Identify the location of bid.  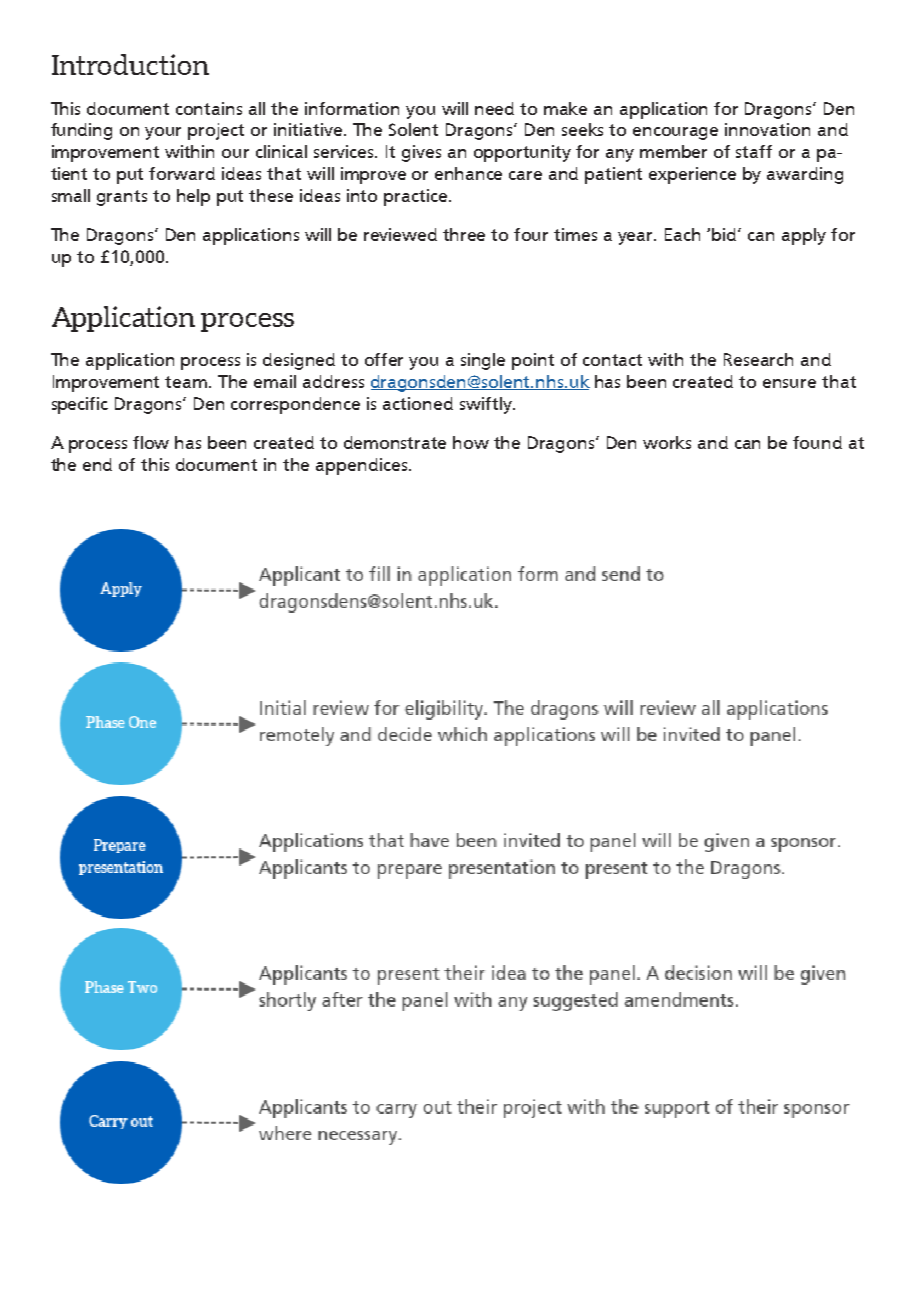
(725, 234).
